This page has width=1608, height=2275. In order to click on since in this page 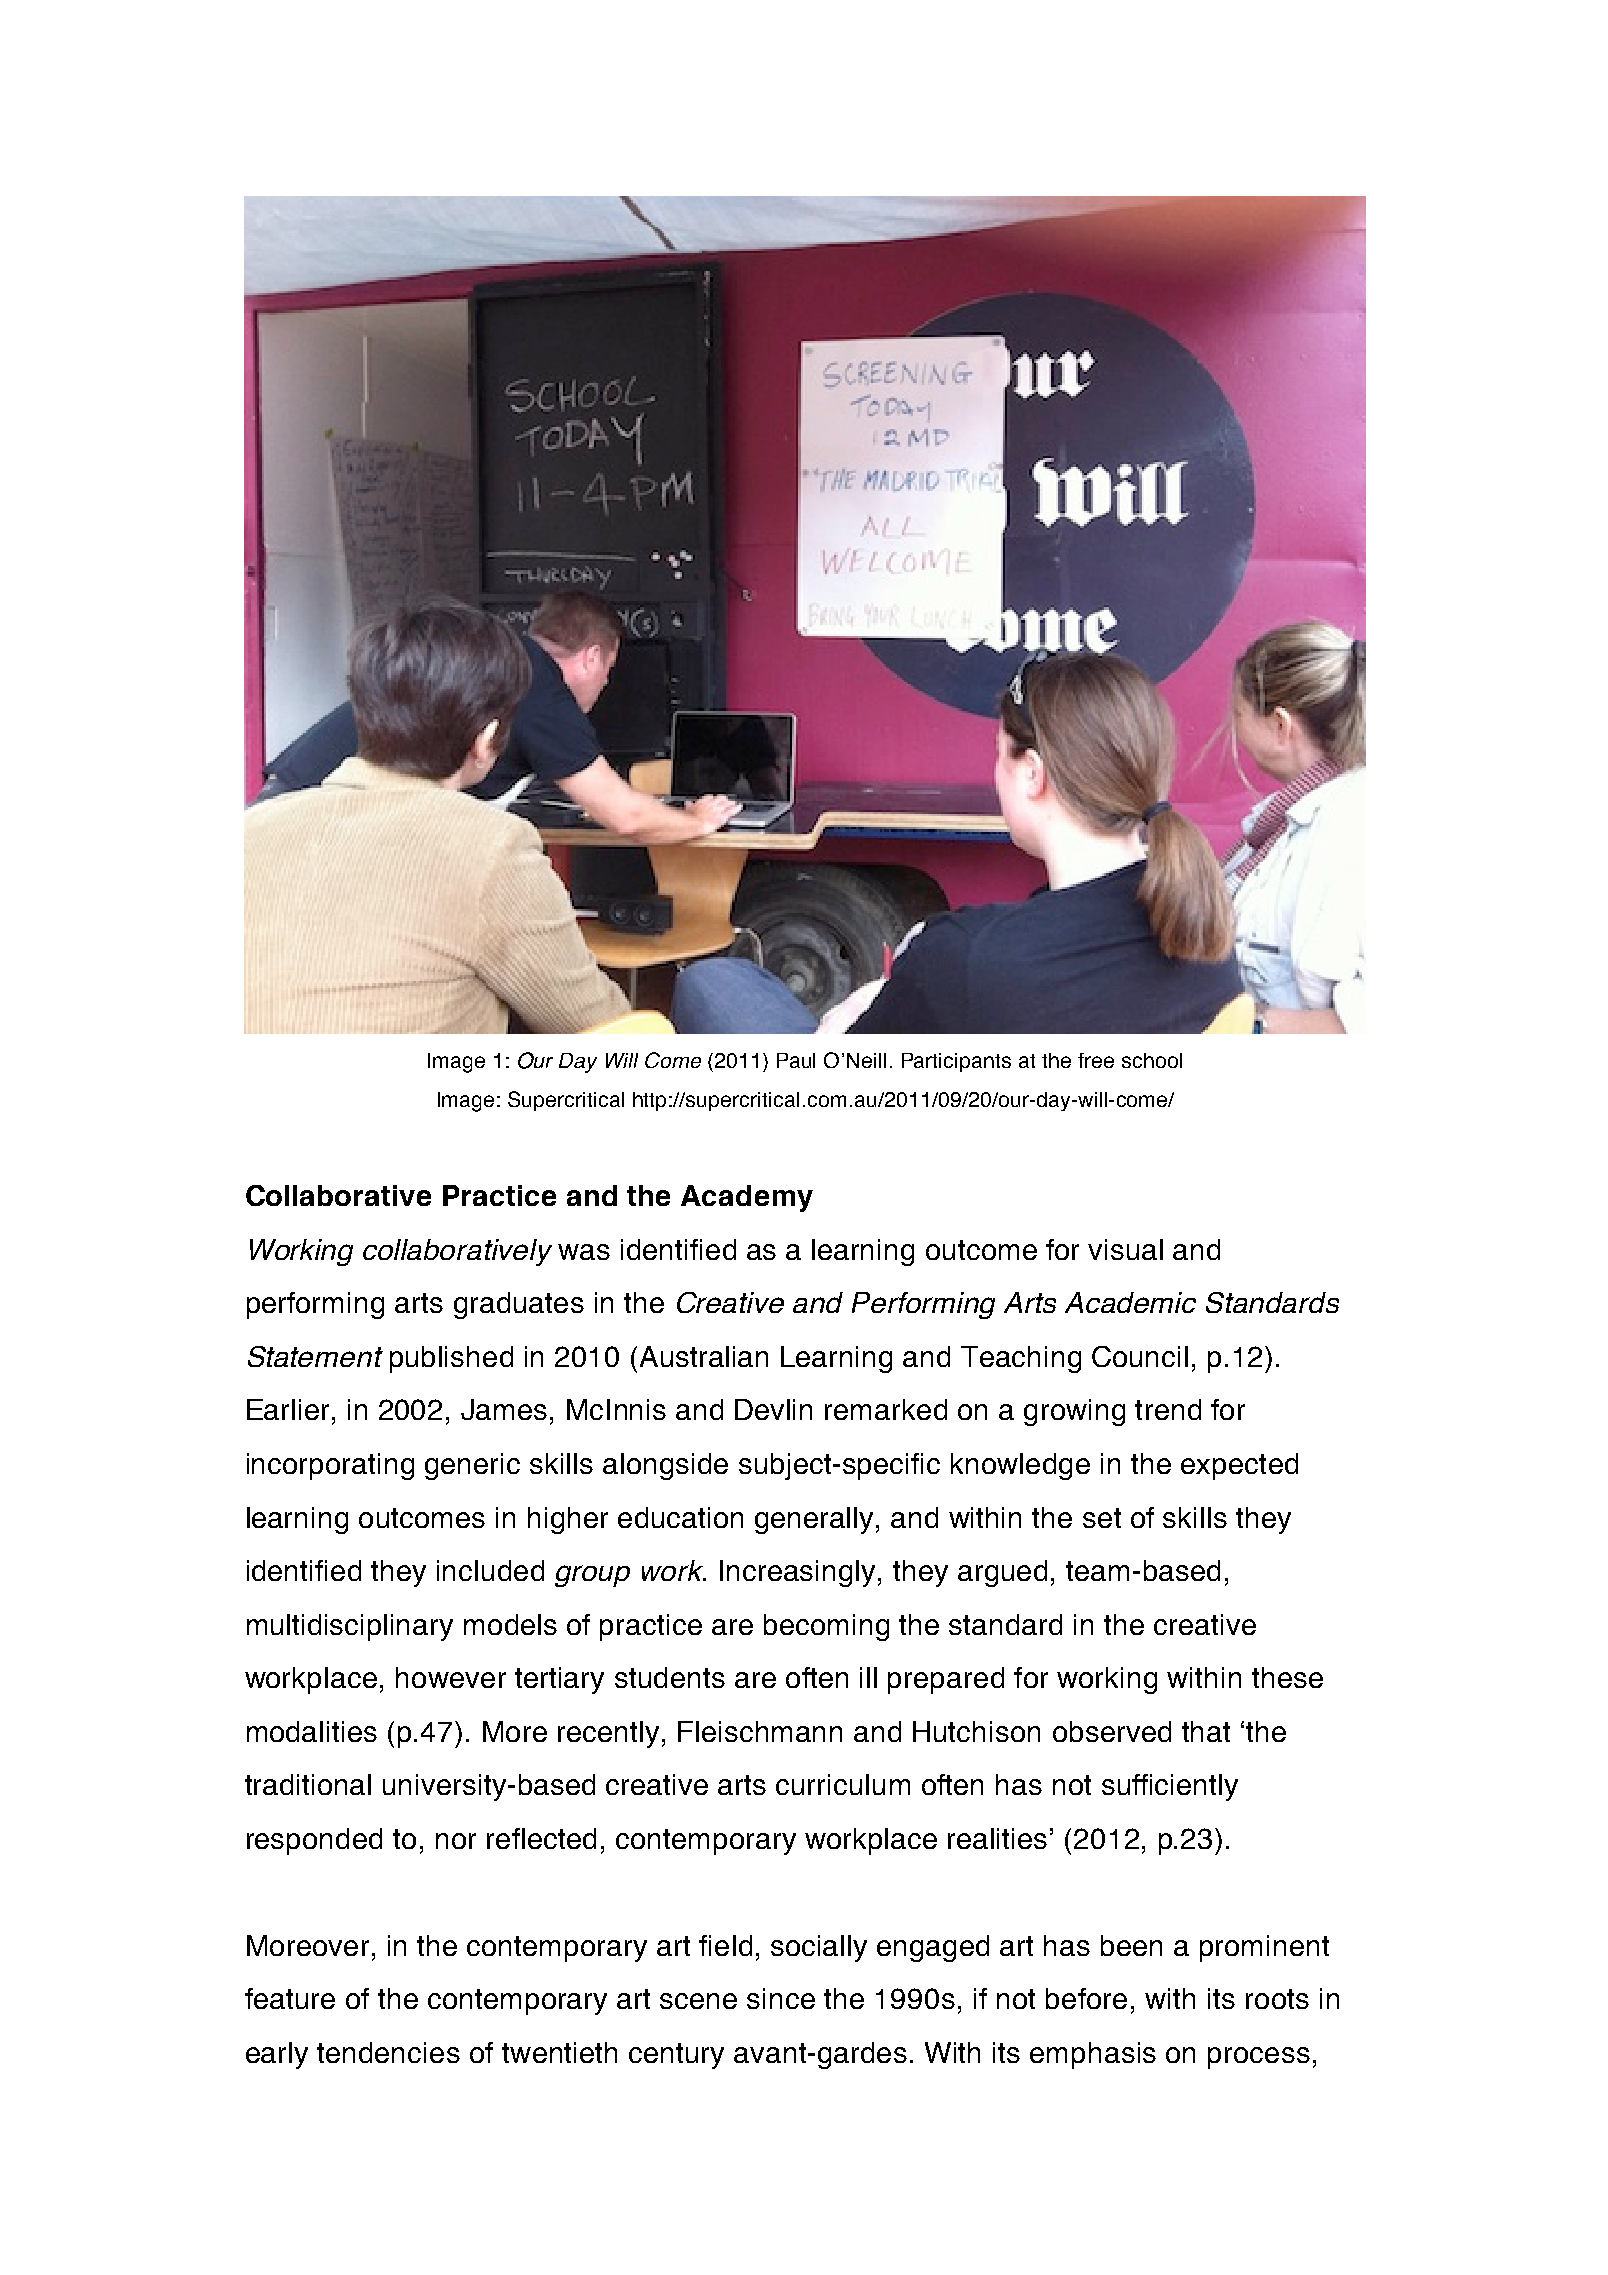, I will do `click(781, 1998)`.
